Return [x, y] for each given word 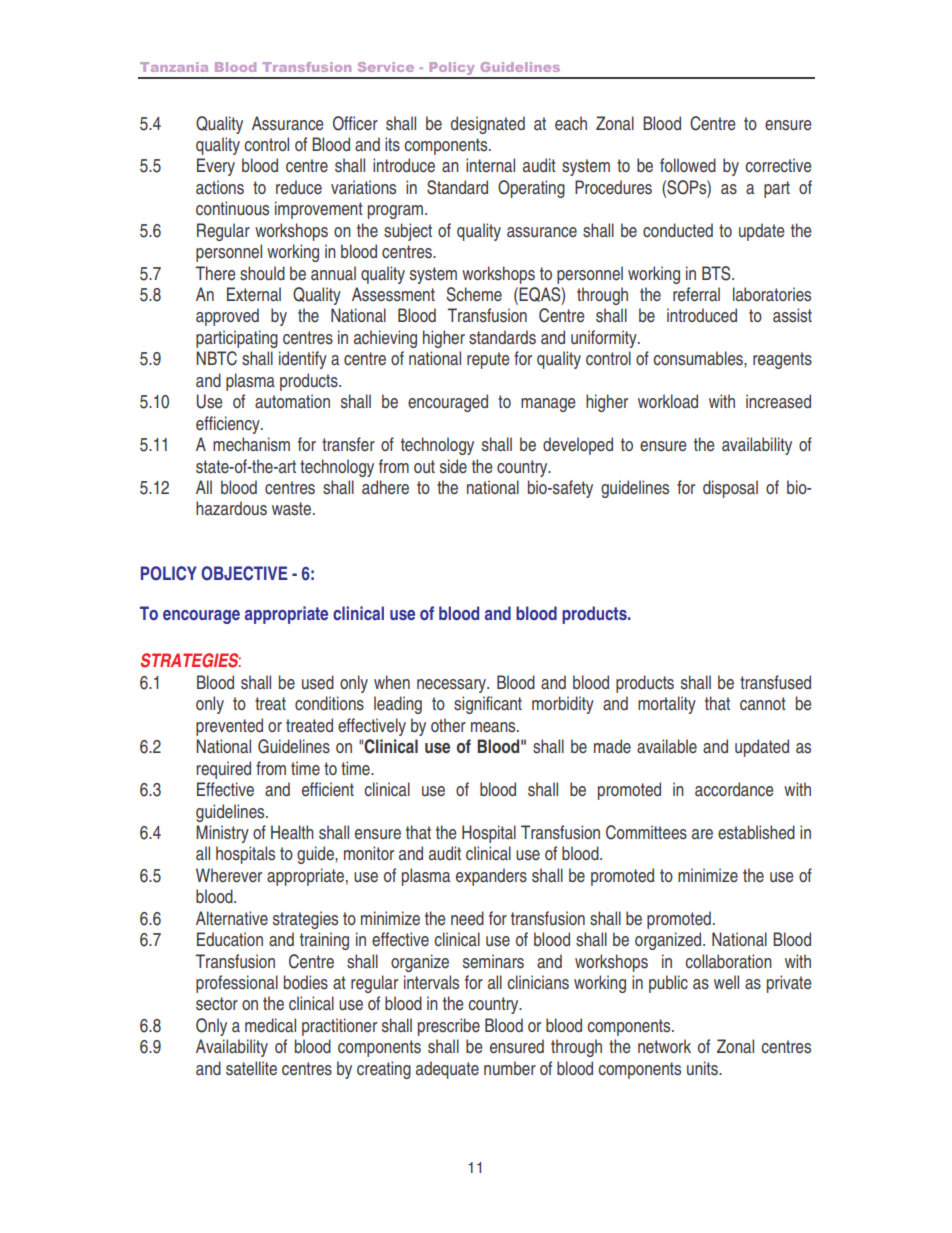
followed [688, 165]
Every [216, 167]
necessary [453, 686]
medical [270, 1025]
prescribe [449, 1027]
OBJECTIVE [244, 573]
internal [490, 165]
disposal [730, 489]
